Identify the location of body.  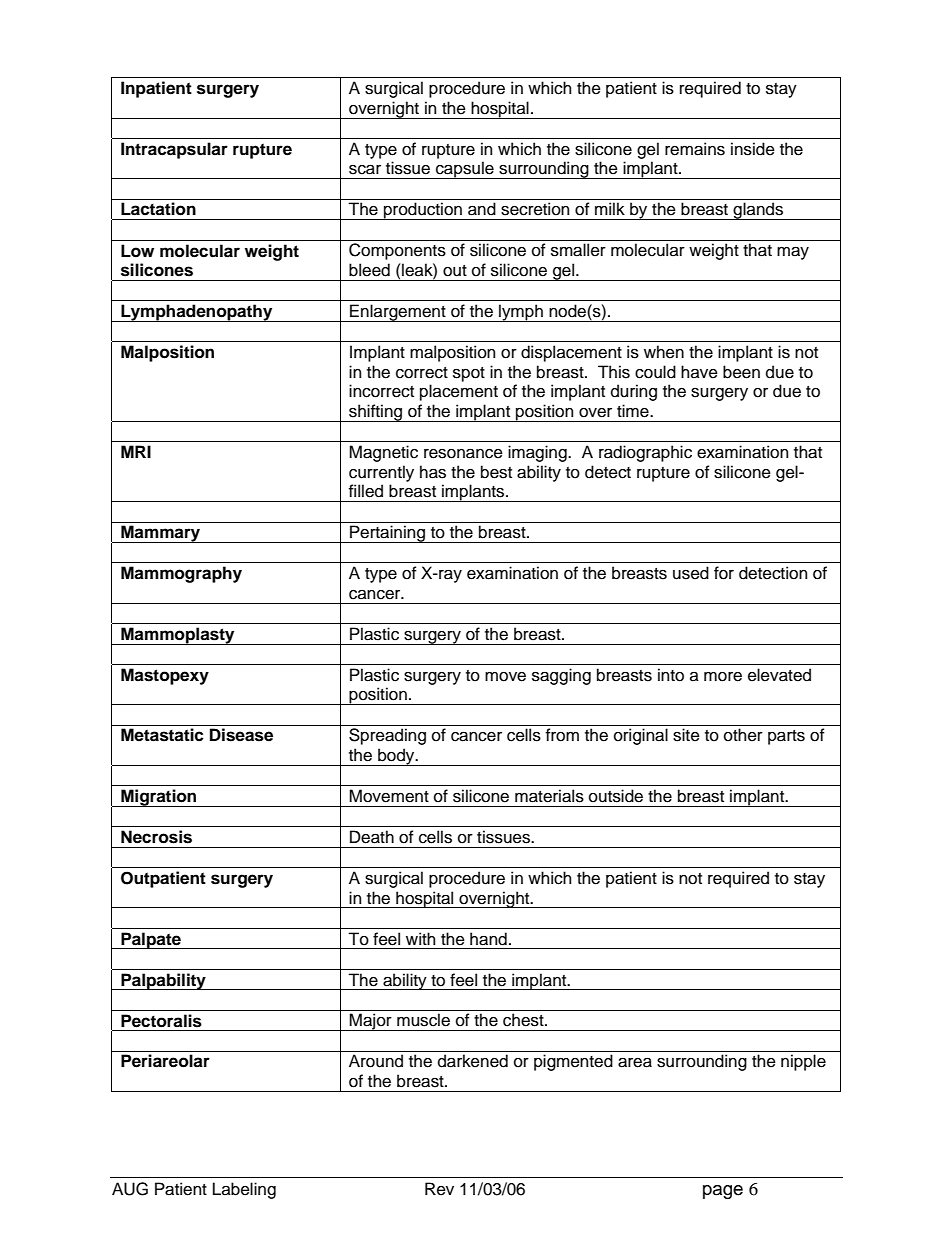
(396, 757).
